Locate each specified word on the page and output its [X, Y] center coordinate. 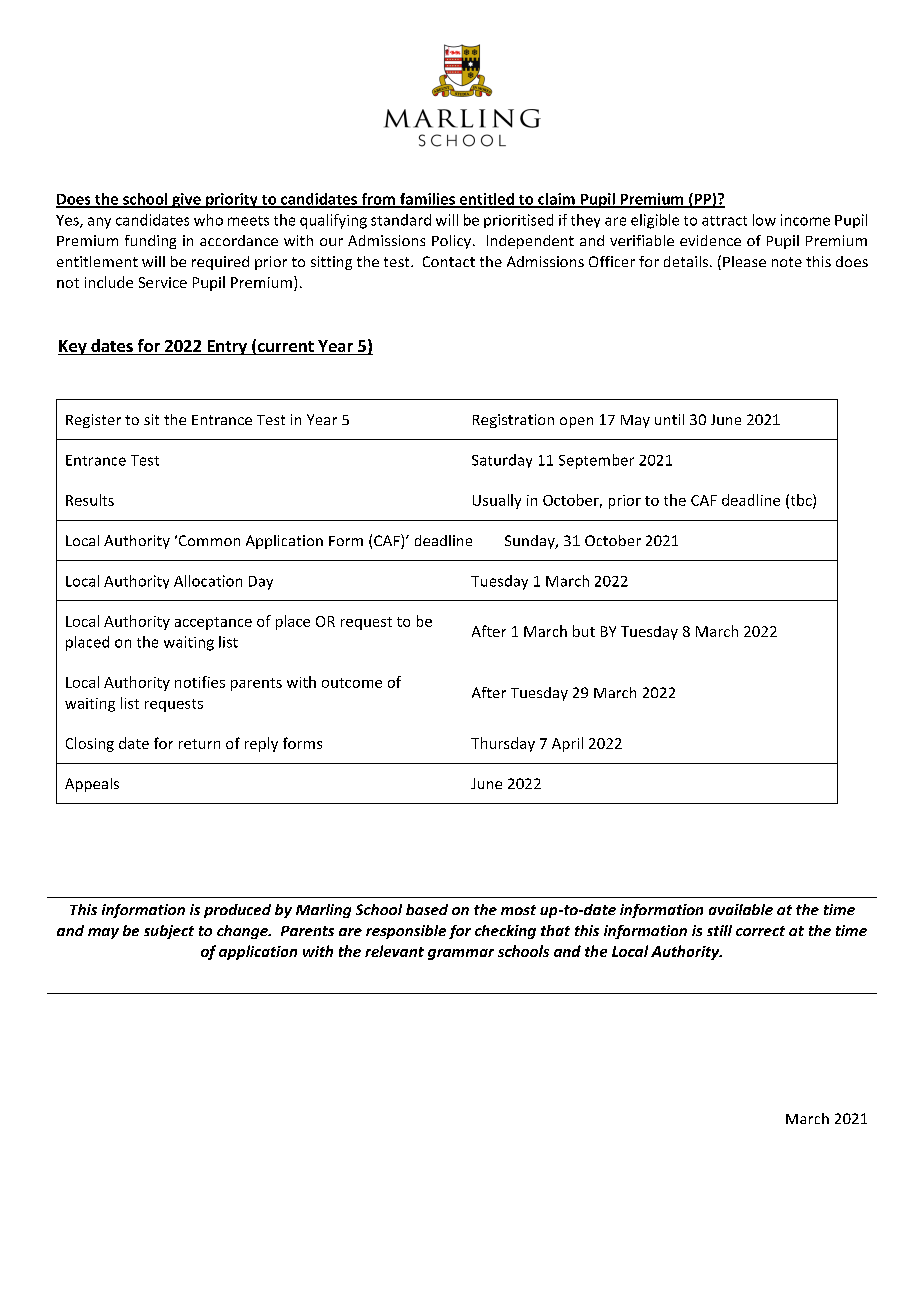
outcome [352, 683]
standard [401, 220]
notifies [200, 682]
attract [724, 221]
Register [93, 421]
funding [150, 242]
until [669, 419]
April [567, 744]
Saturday [502, 461]
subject [169, 932]
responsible [406, 932]
